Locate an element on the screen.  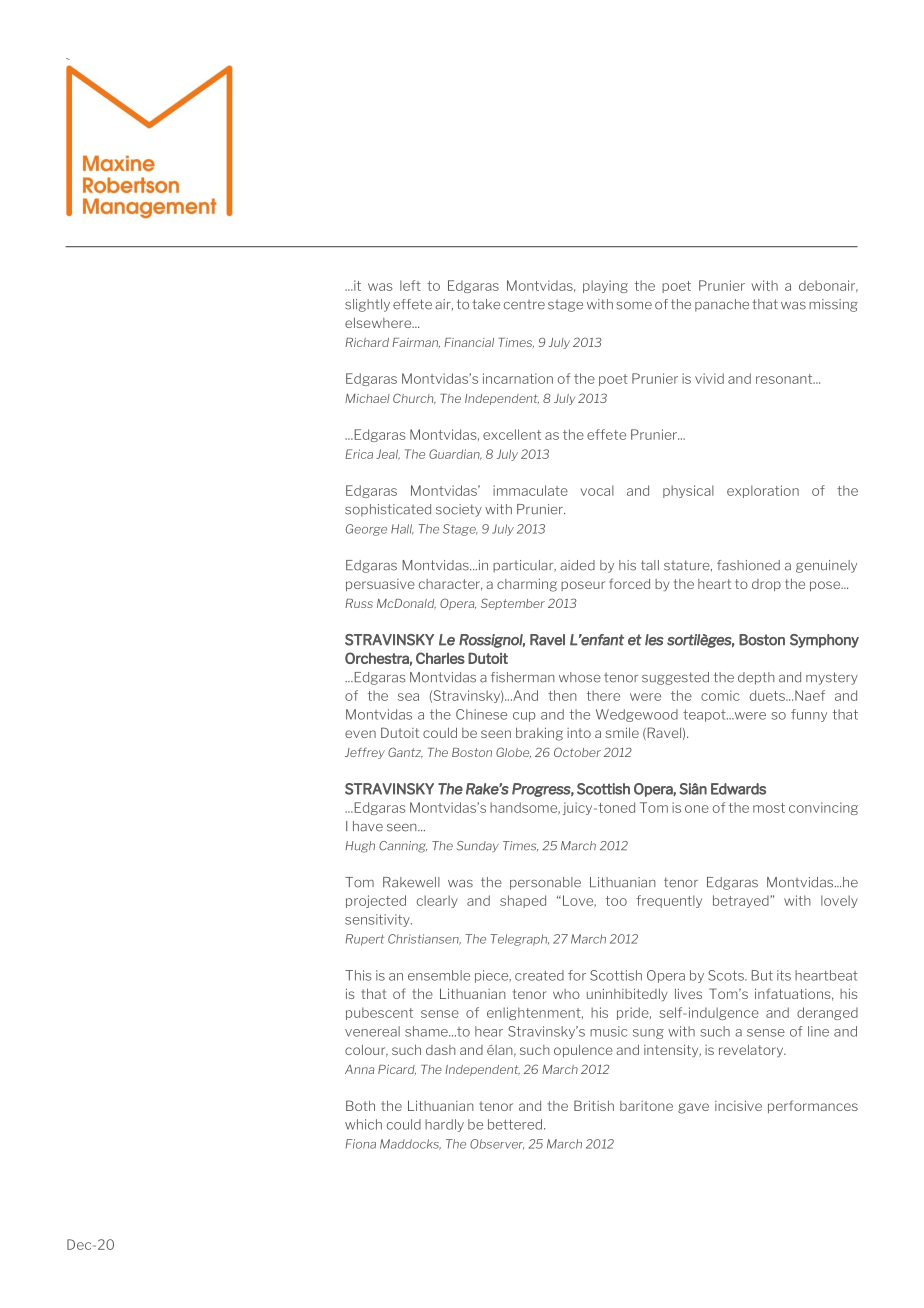
left is located at coordinates (410, 285).
